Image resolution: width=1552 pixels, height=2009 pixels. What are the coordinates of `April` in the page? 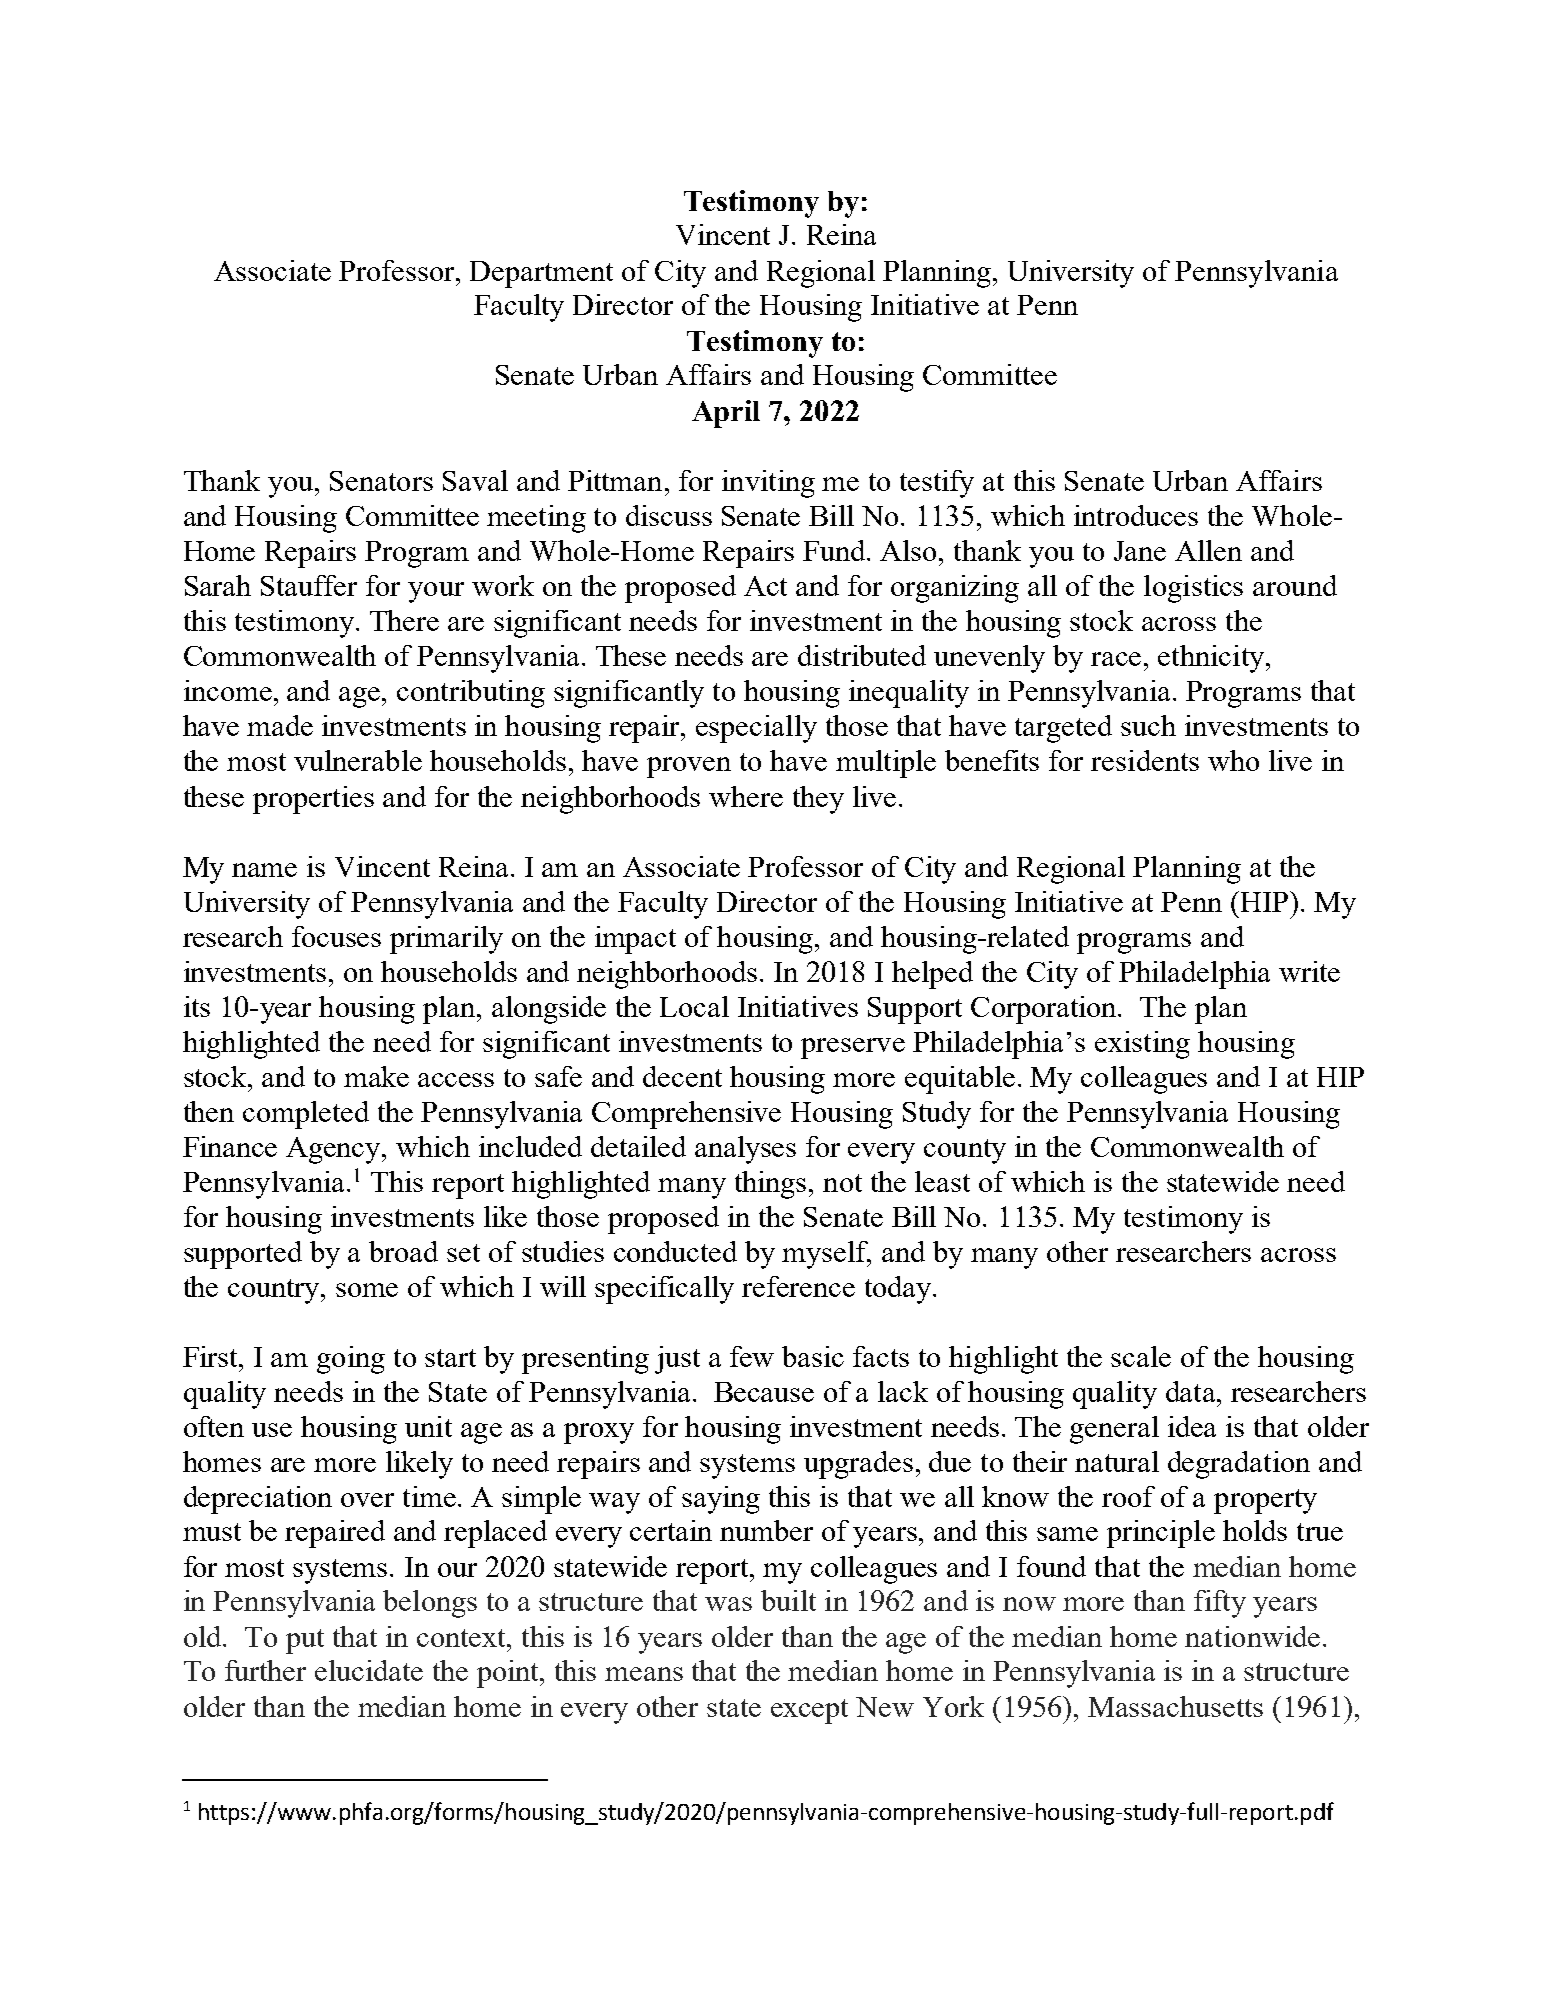 It's located at (726, 414).
